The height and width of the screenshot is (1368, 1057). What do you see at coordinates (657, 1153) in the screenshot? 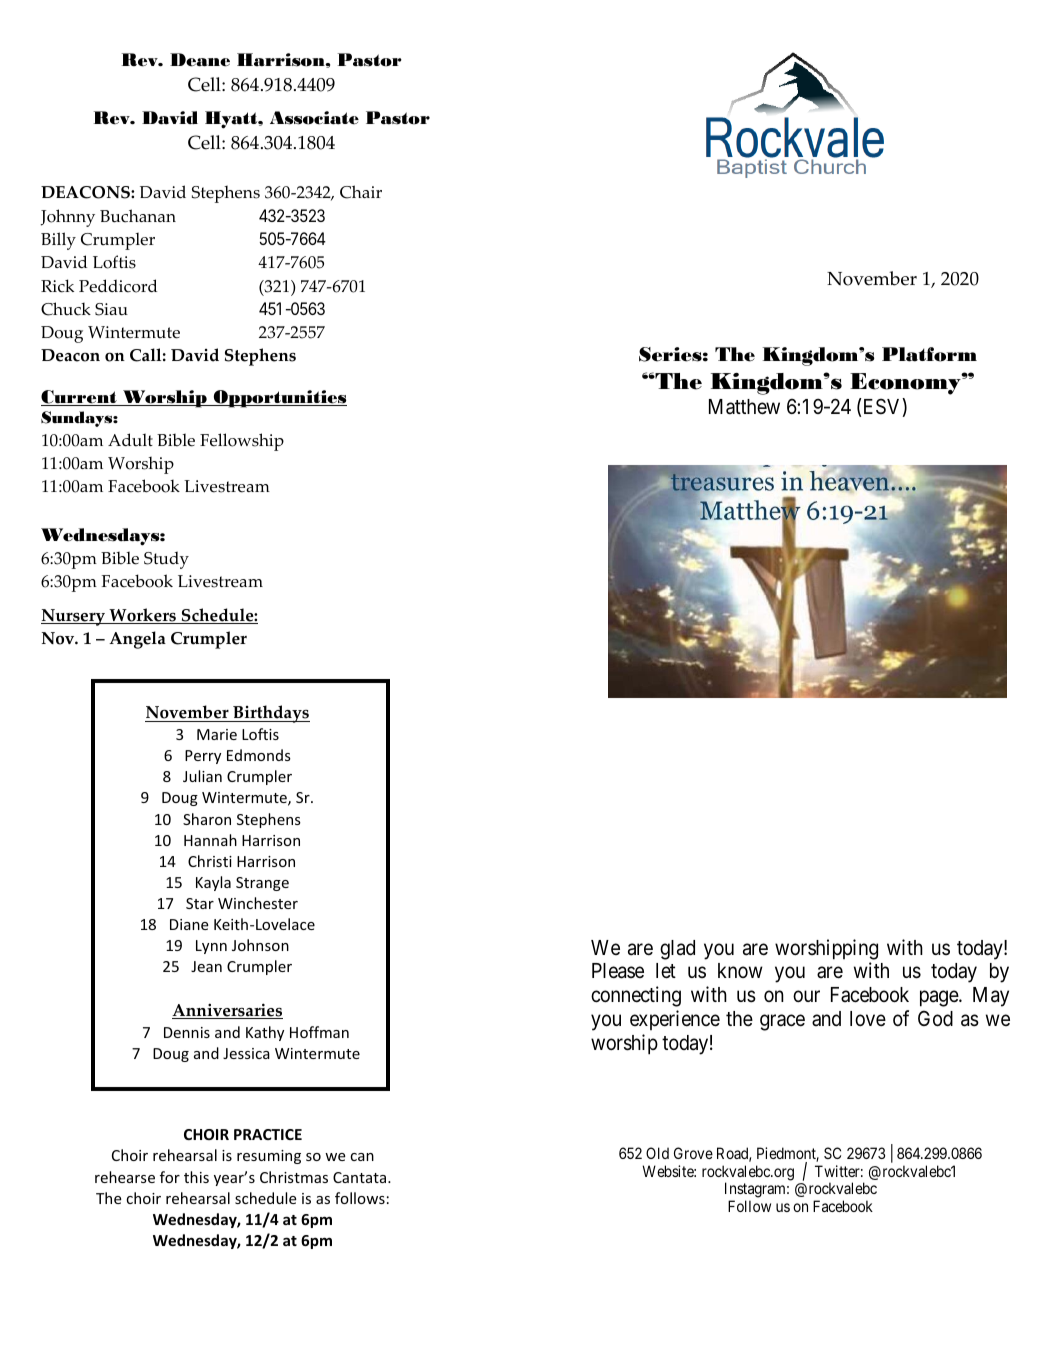
I see `Old` at bounding box center [657, 1153].
